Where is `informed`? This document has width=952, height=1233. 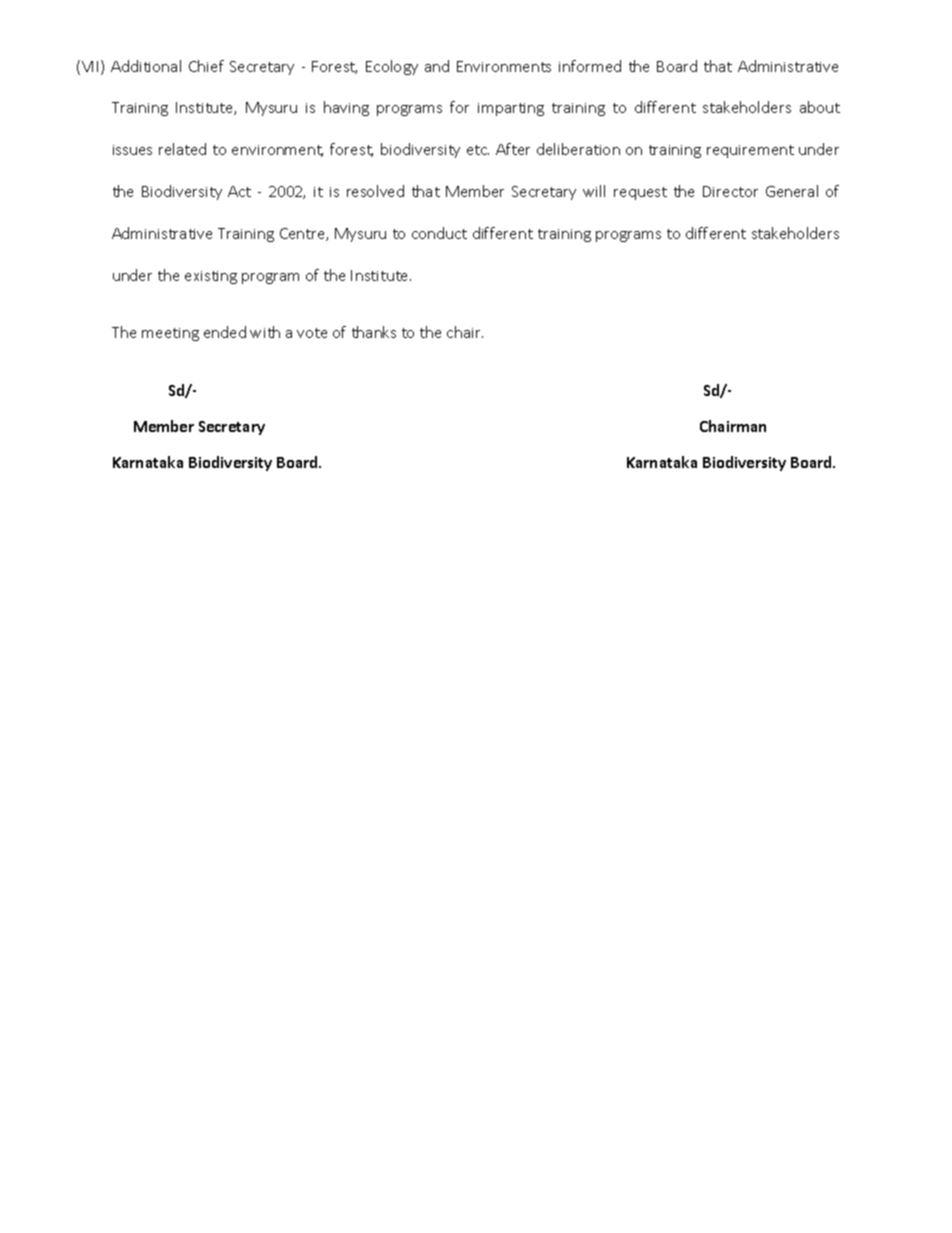 informed is located at coordinates (590, 66).
